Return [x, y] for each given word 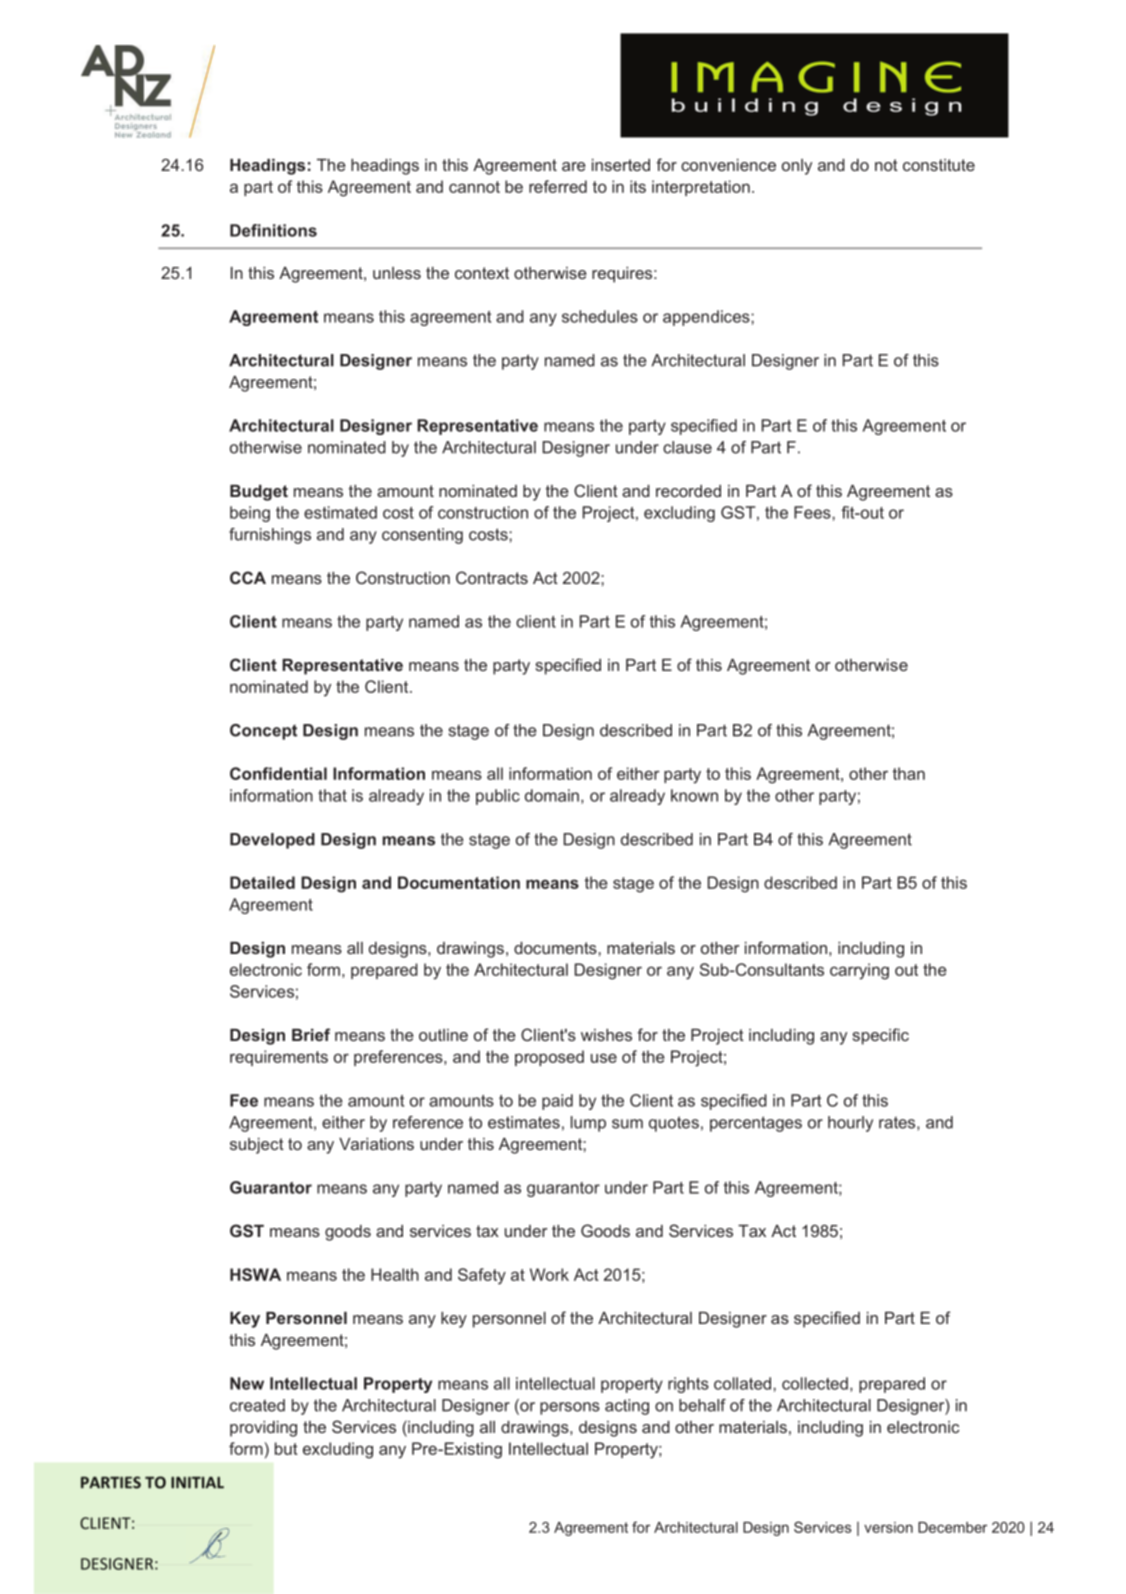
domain [552, 795]
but [286, 1448]
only [797, 167]
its [638, 186]
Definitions [273, 230]
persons [570, 1408]
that [332, 795]
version [888, 1527]
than [909, 773]
